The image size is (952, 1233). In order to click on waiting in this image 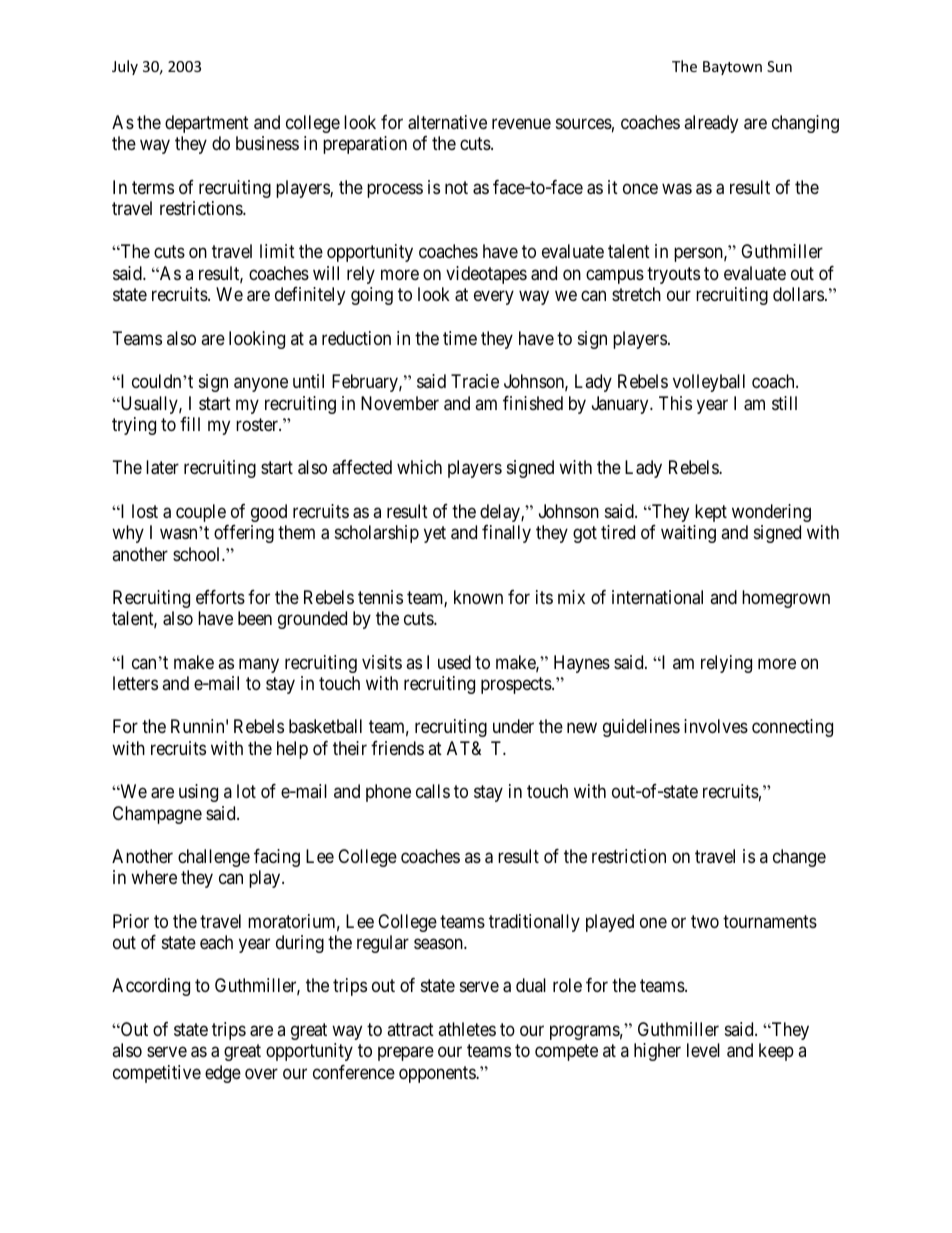, I will do `click(688, 534)`.
